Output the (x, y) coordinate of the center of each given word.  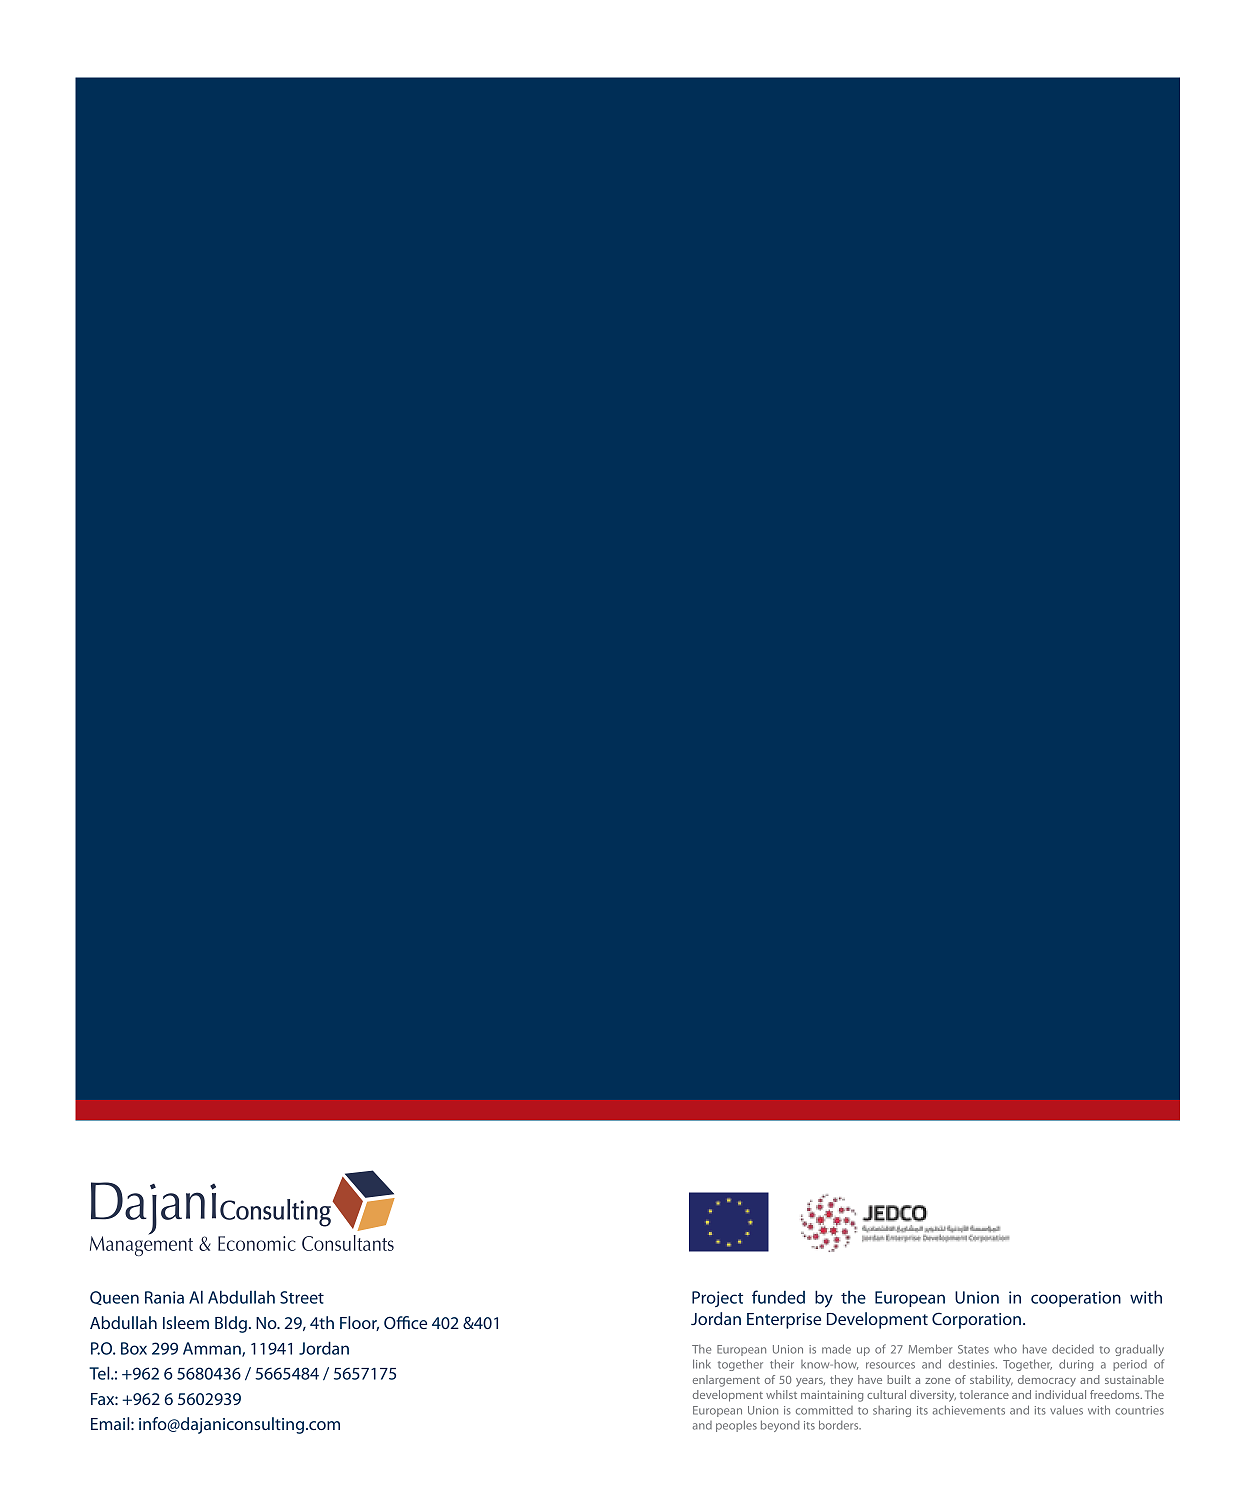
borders (840, 1425)
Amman (213, 1349)
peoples (736, 1426)
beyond (780, 1426)
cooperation (1076, 1299)
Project (717, 1299)
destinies (973, 1364)
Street (302, 1297)
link (702, 1364)
